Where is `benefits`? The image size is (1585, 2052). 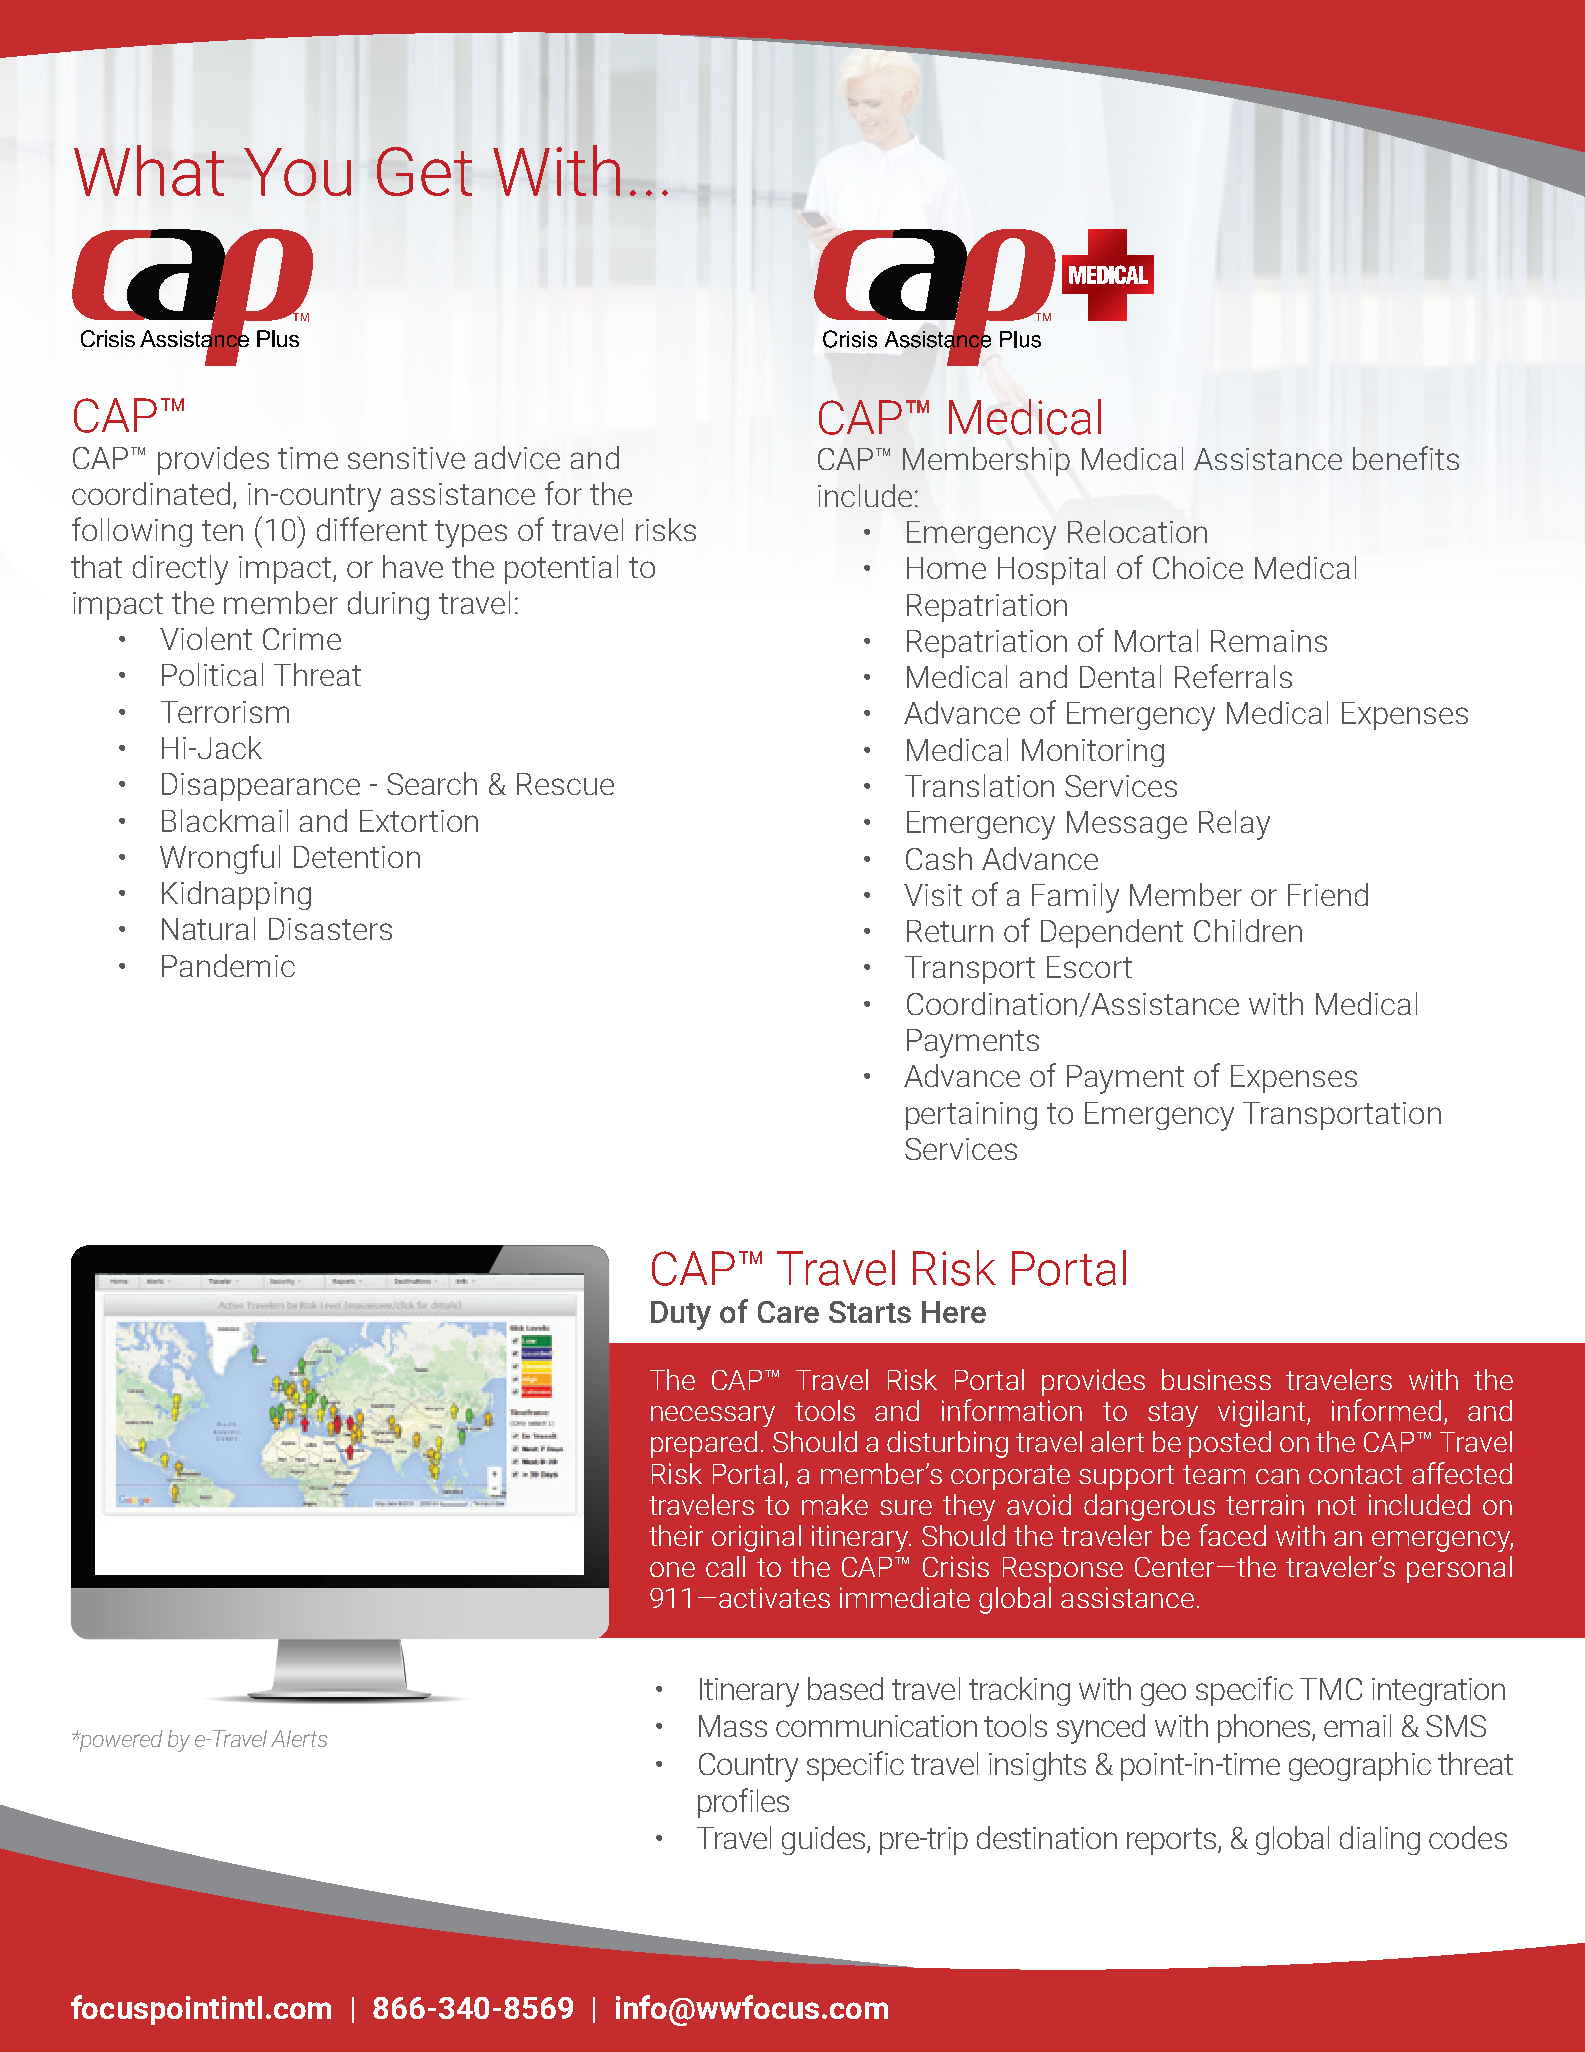 benefits is located at coordinates (1406, 458).
